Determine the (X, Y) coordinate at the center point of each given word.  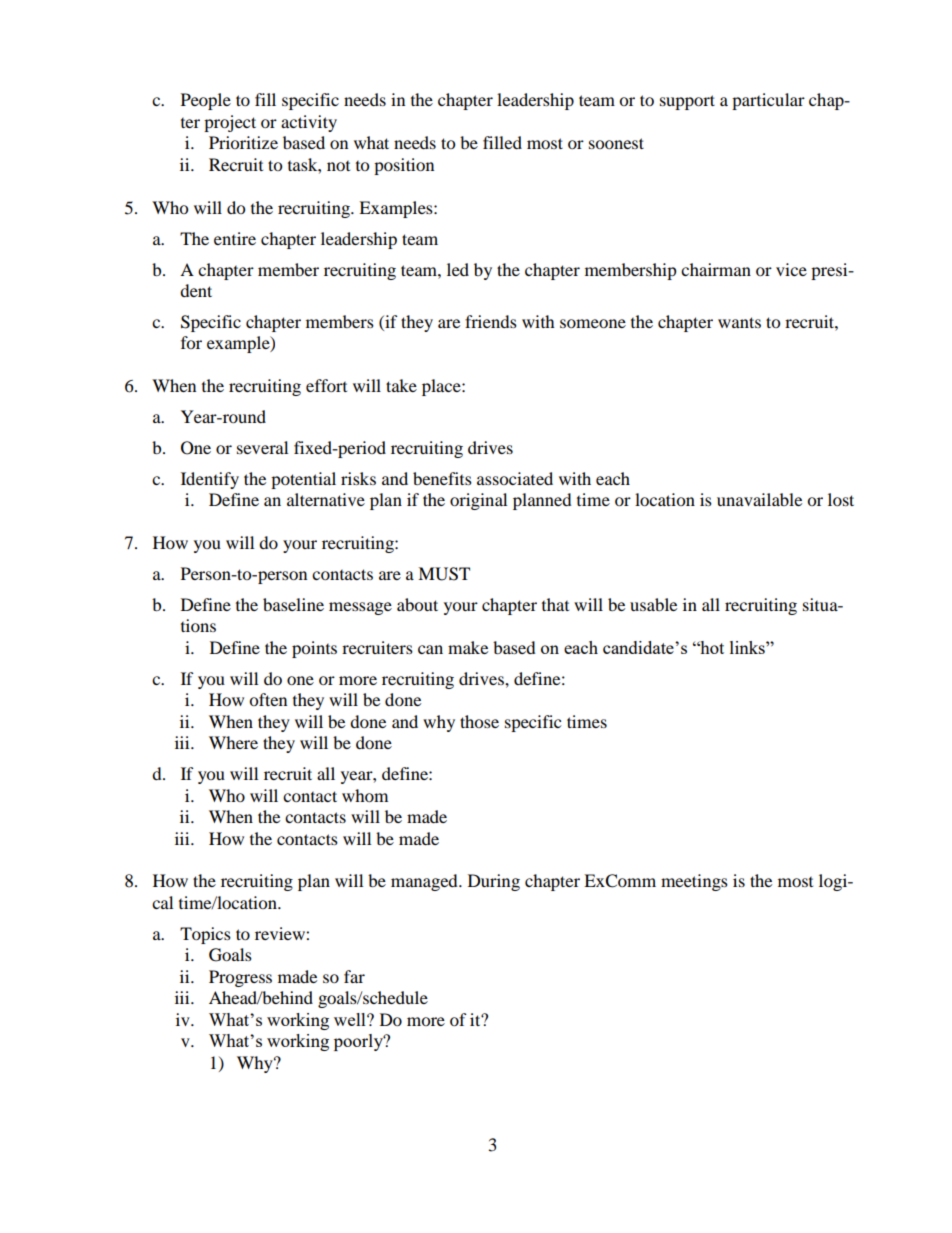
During (494, 882)
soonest (616, 143)
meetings (694, 882)
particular (768, 101)
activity (309, 123)
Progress (240, 978)
